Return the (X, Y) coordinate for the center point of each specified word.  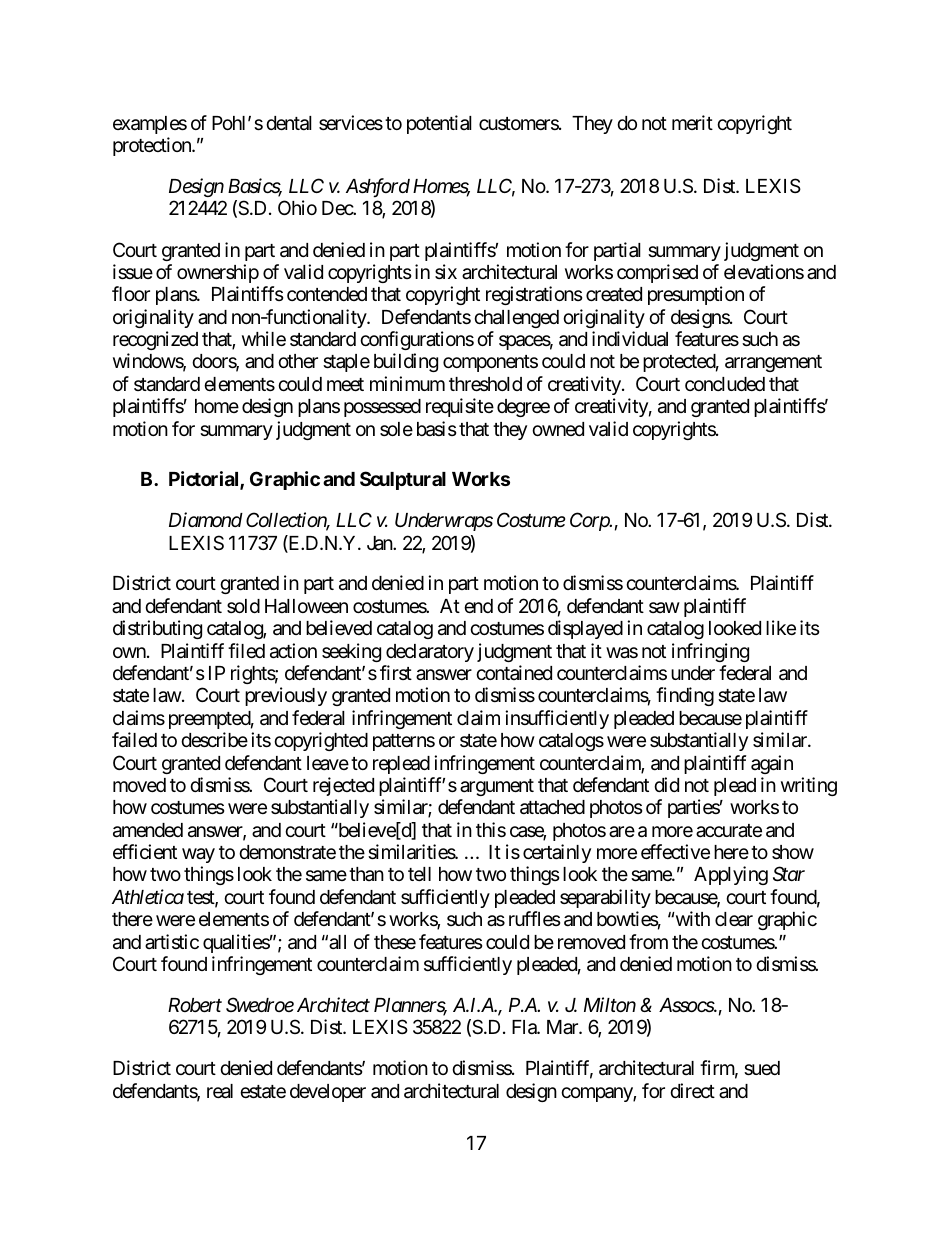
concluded (725, 384)
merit (692, 122)
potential (439, 124)
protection (153, 146)
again (772, 764)
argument (497, 787)
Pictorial (205, 480)
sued (762, 1068)
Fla (525, 1027)
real (220, 1091)
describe (214, 739)
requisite (460, 407)
